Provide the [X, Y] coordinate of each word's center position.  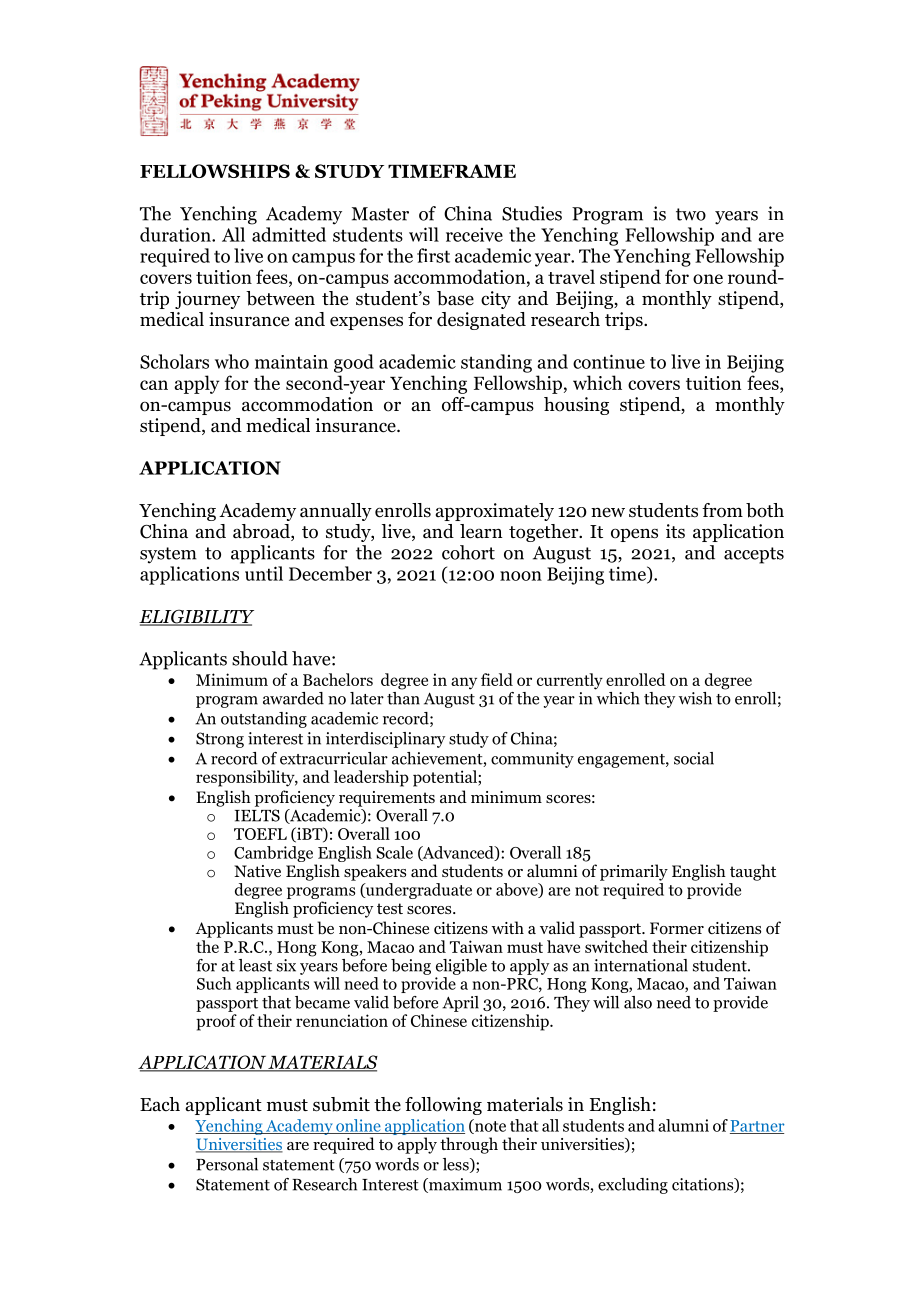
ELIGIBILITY [196, 617]
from [722, 510]
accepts [754, 555]
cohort [468, 552]
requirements [387, 799]
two [691, 214]
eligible [461, 967]
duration [176, 234]
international [641, 965]
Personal [227, 1164]
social [694, 758]
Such [214, 983]
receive [474, 235]
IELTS [257, 815]
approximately [495, 512]
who [232, 361]
